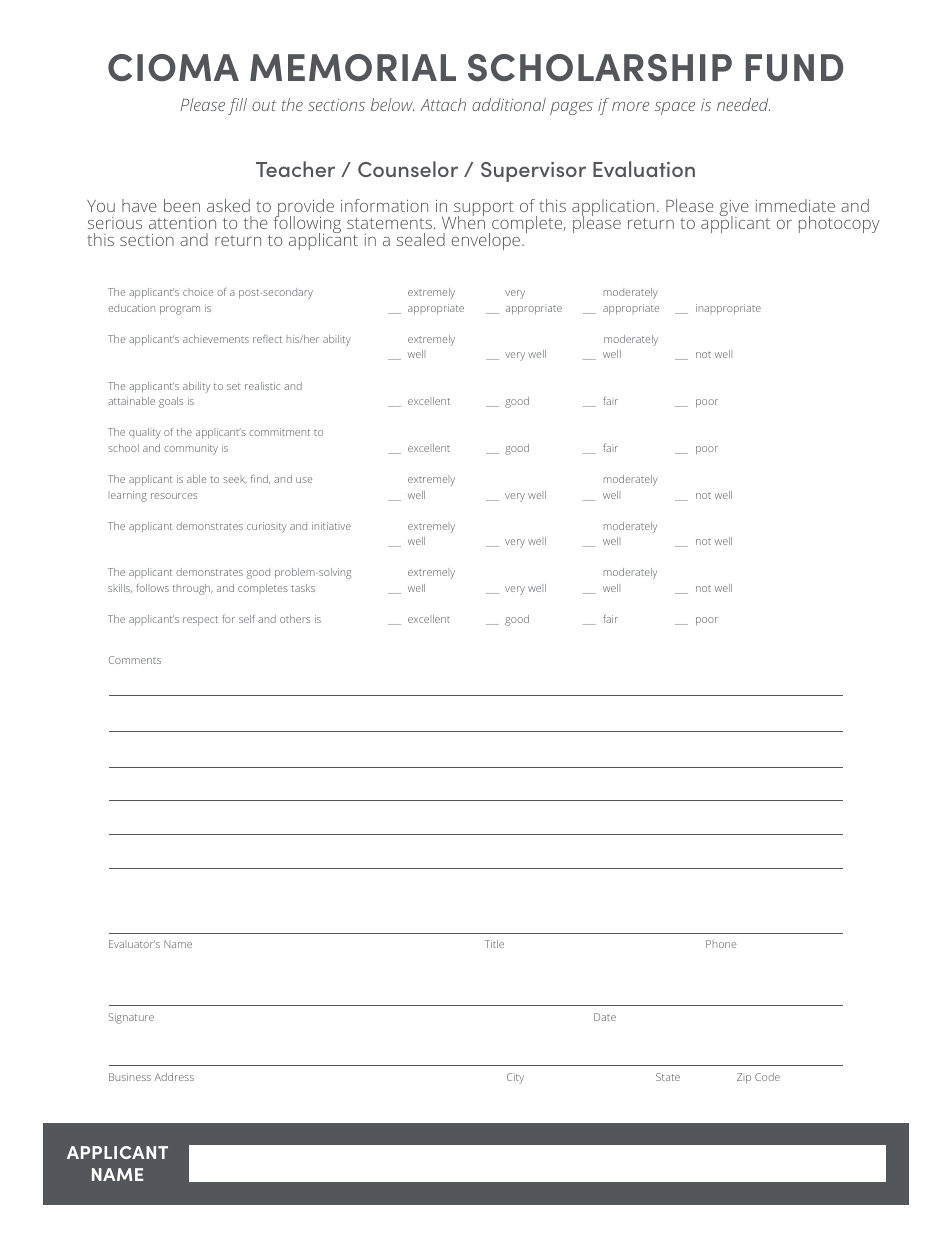  I want to click on Attach, so click(443, 104).
